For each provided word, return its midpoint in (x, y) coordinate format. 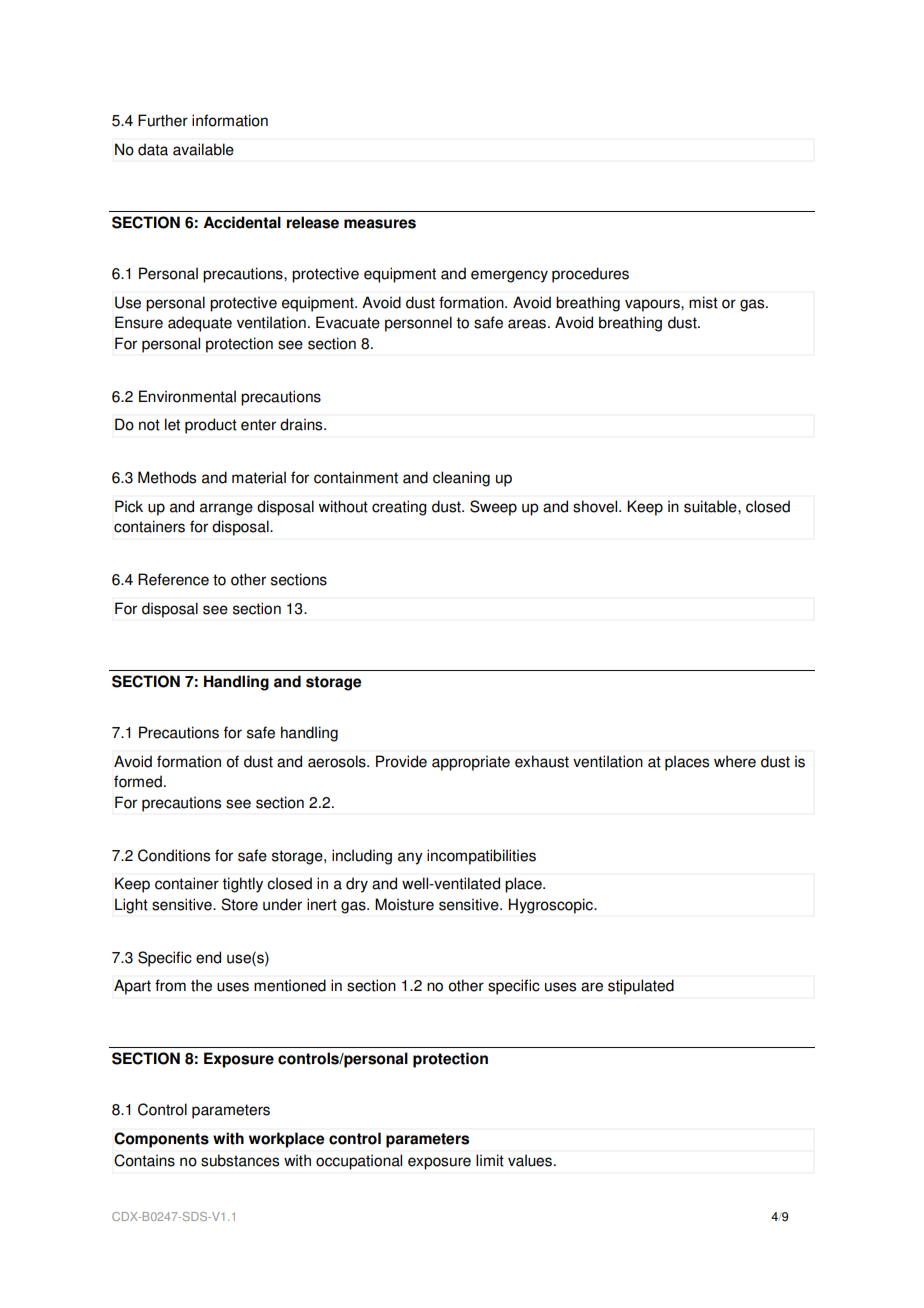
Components (161, 1140)
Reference (173, 579)
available (203, 149)
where (735, 761)
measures (380, 224)
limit (490, 1160)
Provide (401, 761)
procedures (590, 275)
